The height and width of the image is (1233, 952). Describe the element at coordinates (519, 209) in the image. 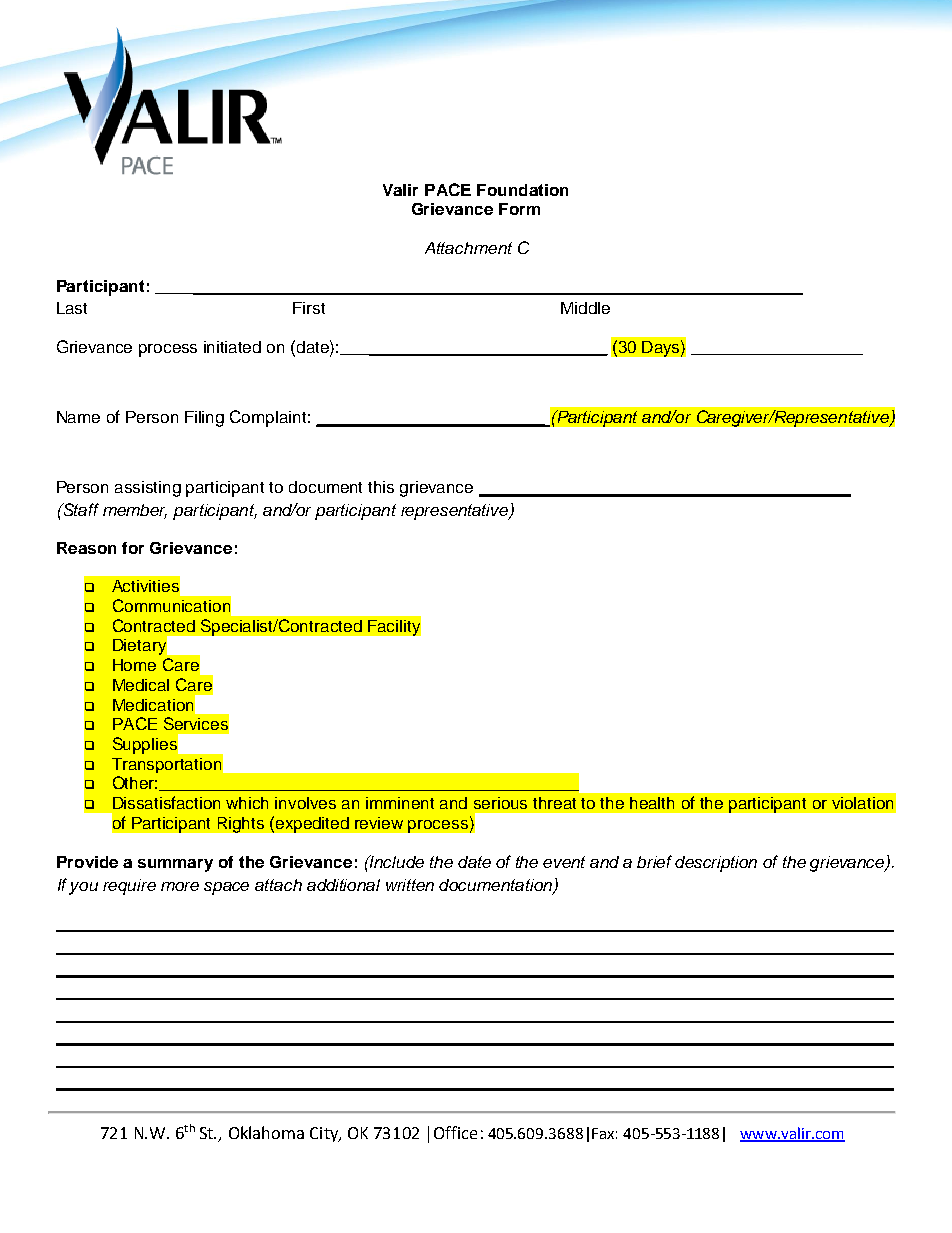

I see `Form` at that location.
